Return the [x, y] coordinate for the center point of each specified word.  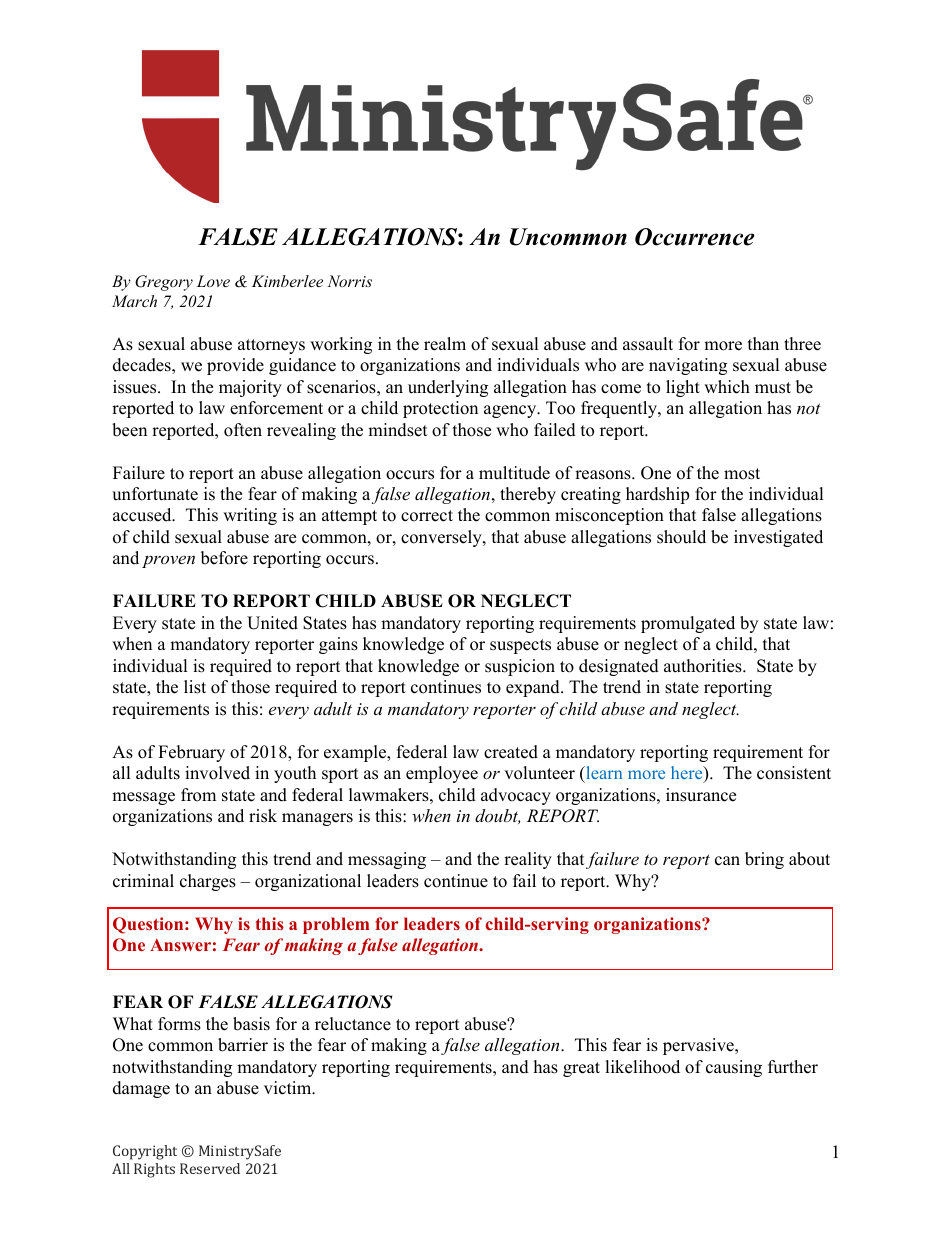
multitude [514, 473]
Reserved [210, 1168]
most [742, 474]
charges [208, 882]
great [581, 1069]
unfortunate [155, 494]
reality [528, 860]
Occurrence [695, 237]
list [195, 687]
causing [734, 1068]
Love [213, 281]
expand [534, 688]
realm [445, 344]
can [727, 861]
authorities [704, 666]
